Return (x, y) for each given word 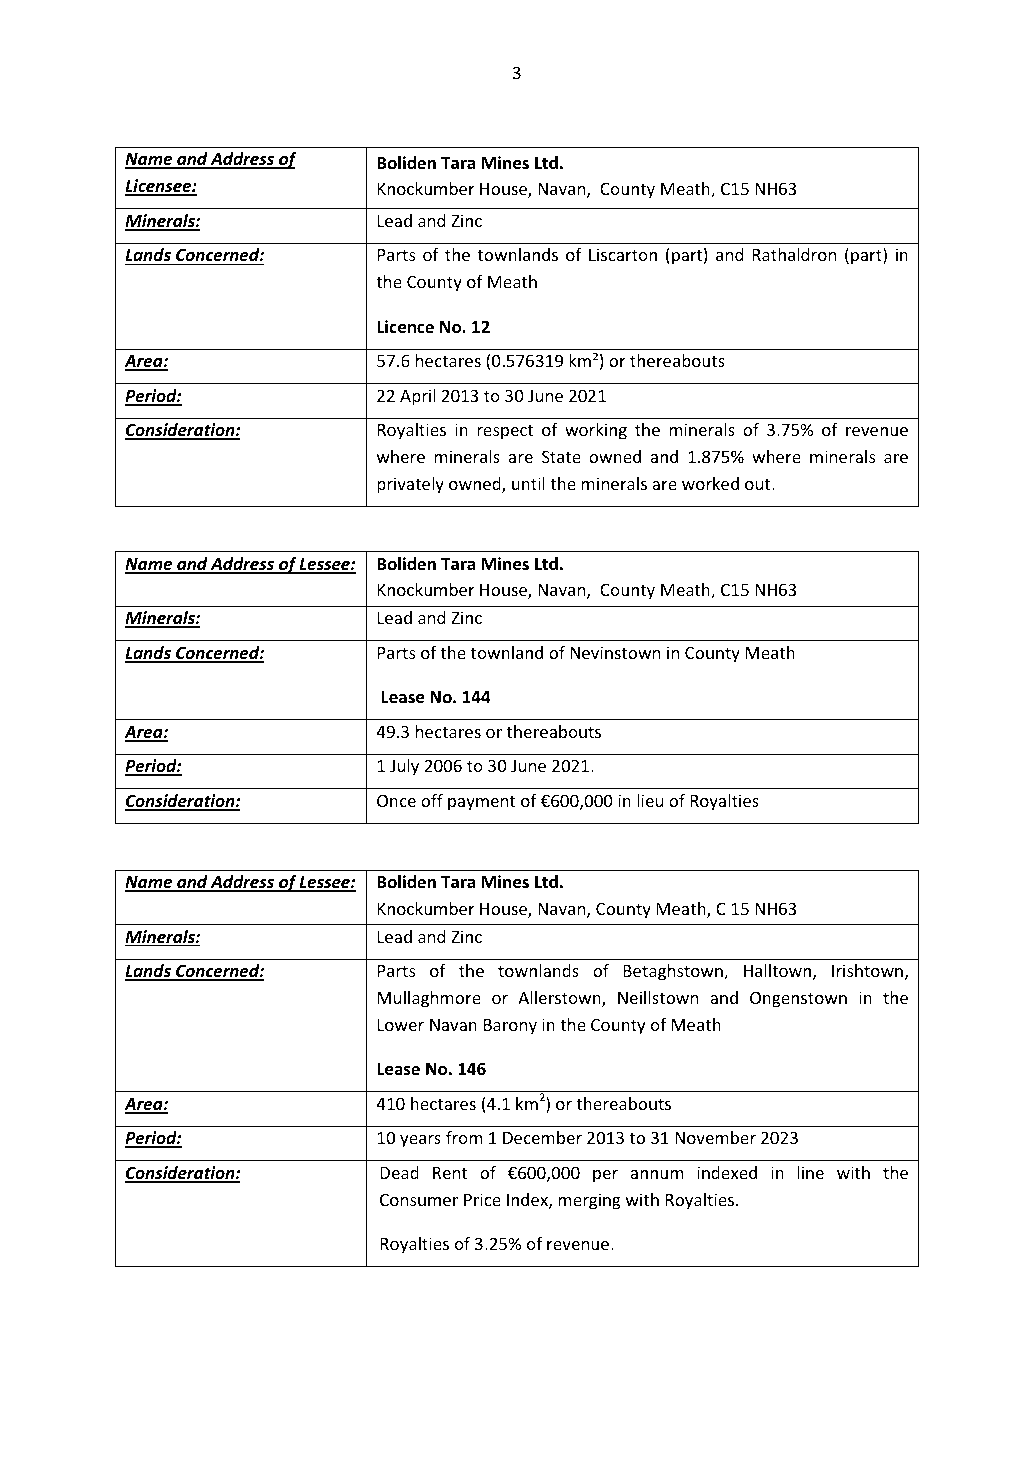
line (811, 1172)
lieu (650, 800)
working (596, 431)
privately (410, 485)
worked (710, 483)
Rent (450, 1173)
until (528, 483)
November (715, 1137)
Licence (405, 327)
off (432, 800)
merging (589, 1201)
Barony (510, 1027)
